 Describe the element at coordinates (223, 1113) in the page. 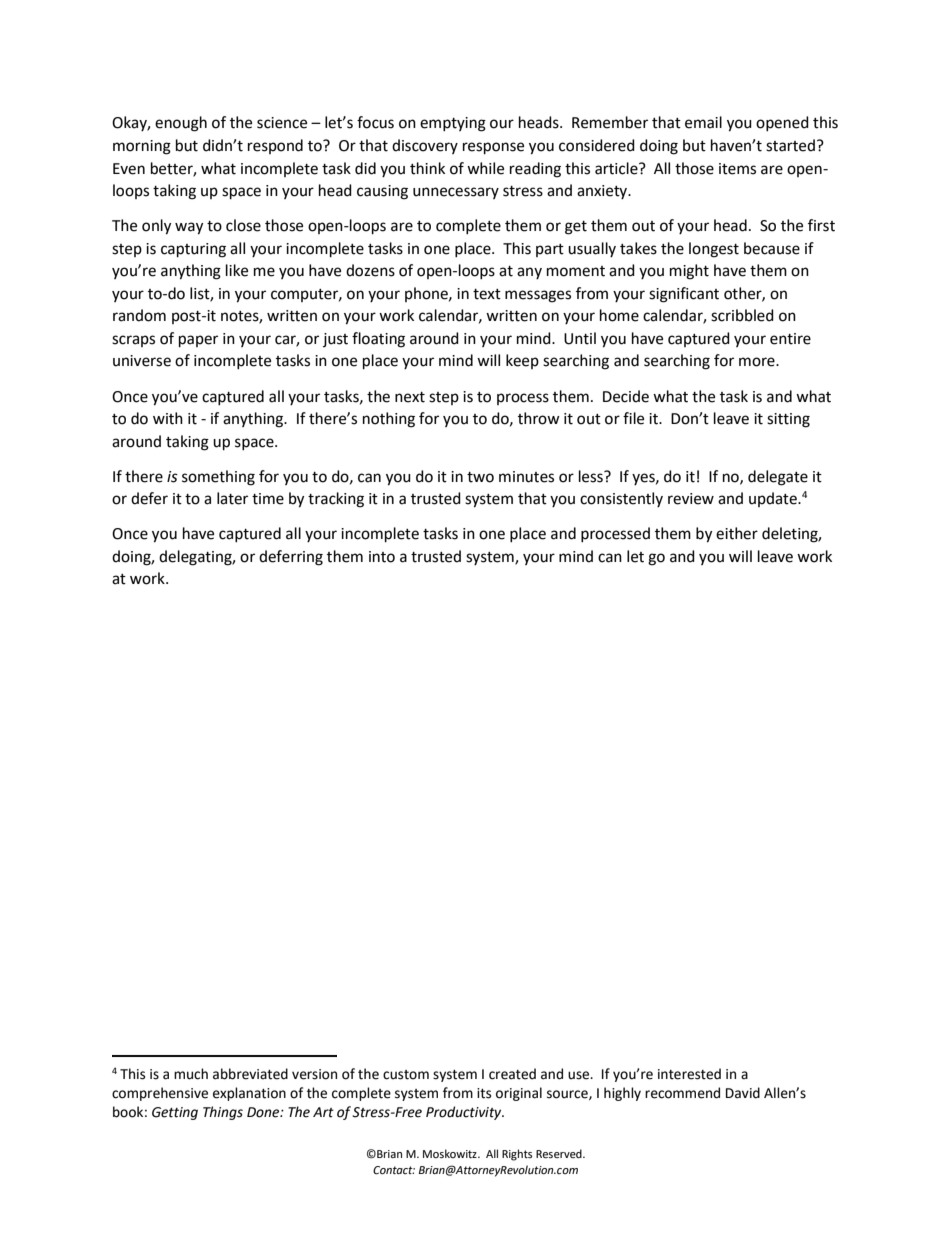

I see `Things` at that location.
